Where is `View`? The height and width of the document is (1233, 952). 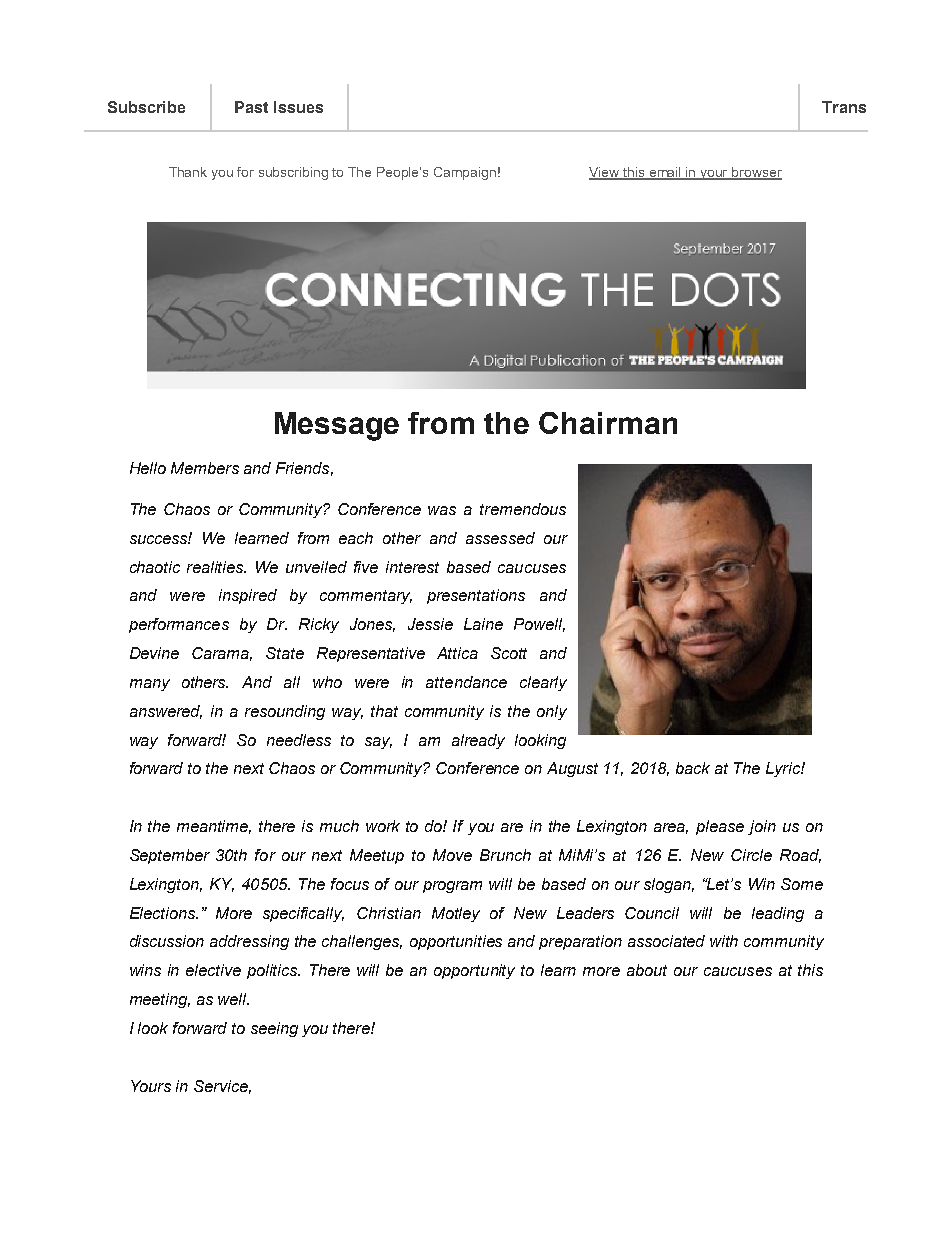 View is located at coordinates (605, 173).
